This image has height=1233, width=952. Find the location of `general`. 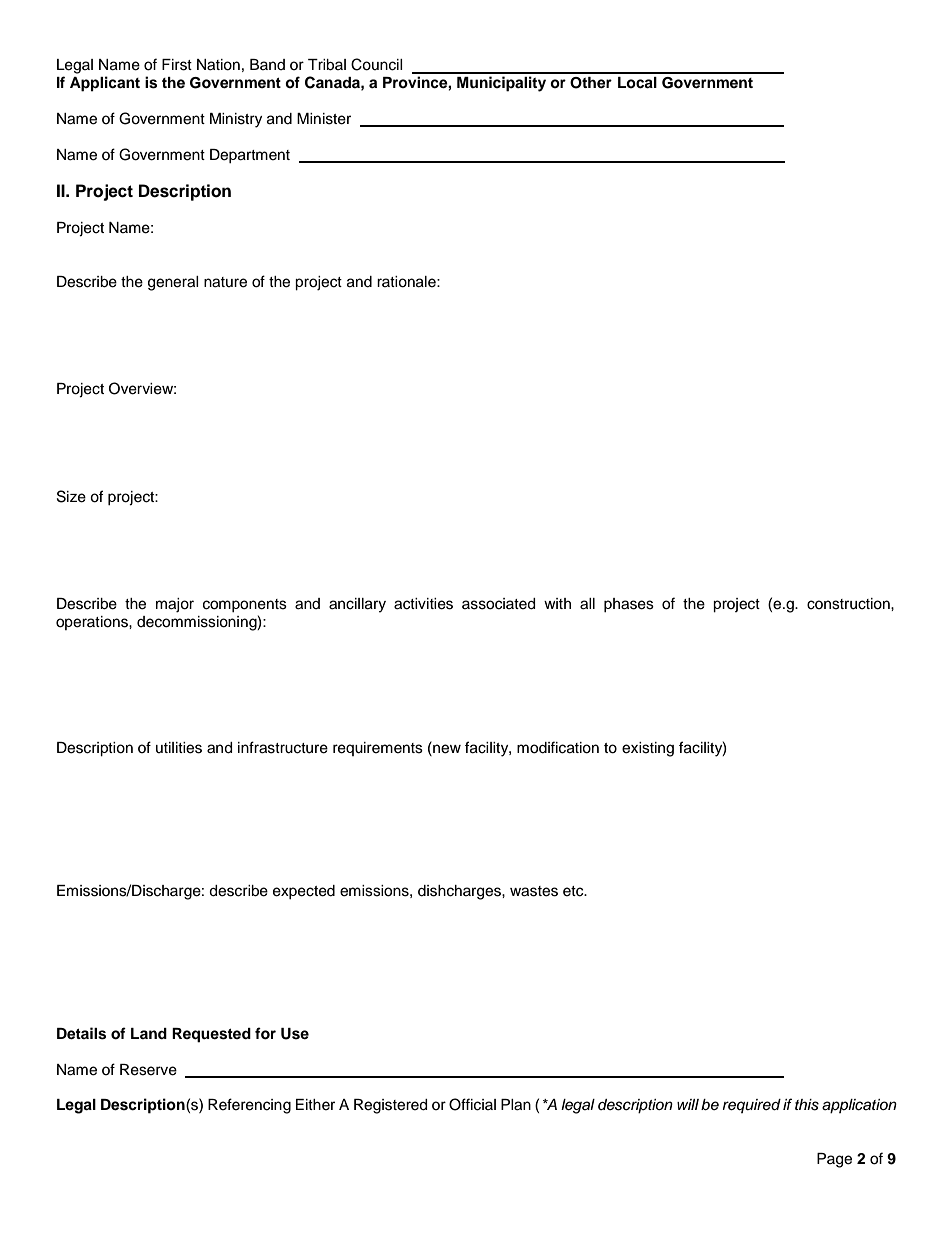

general is located at coordinates (173, 283).
